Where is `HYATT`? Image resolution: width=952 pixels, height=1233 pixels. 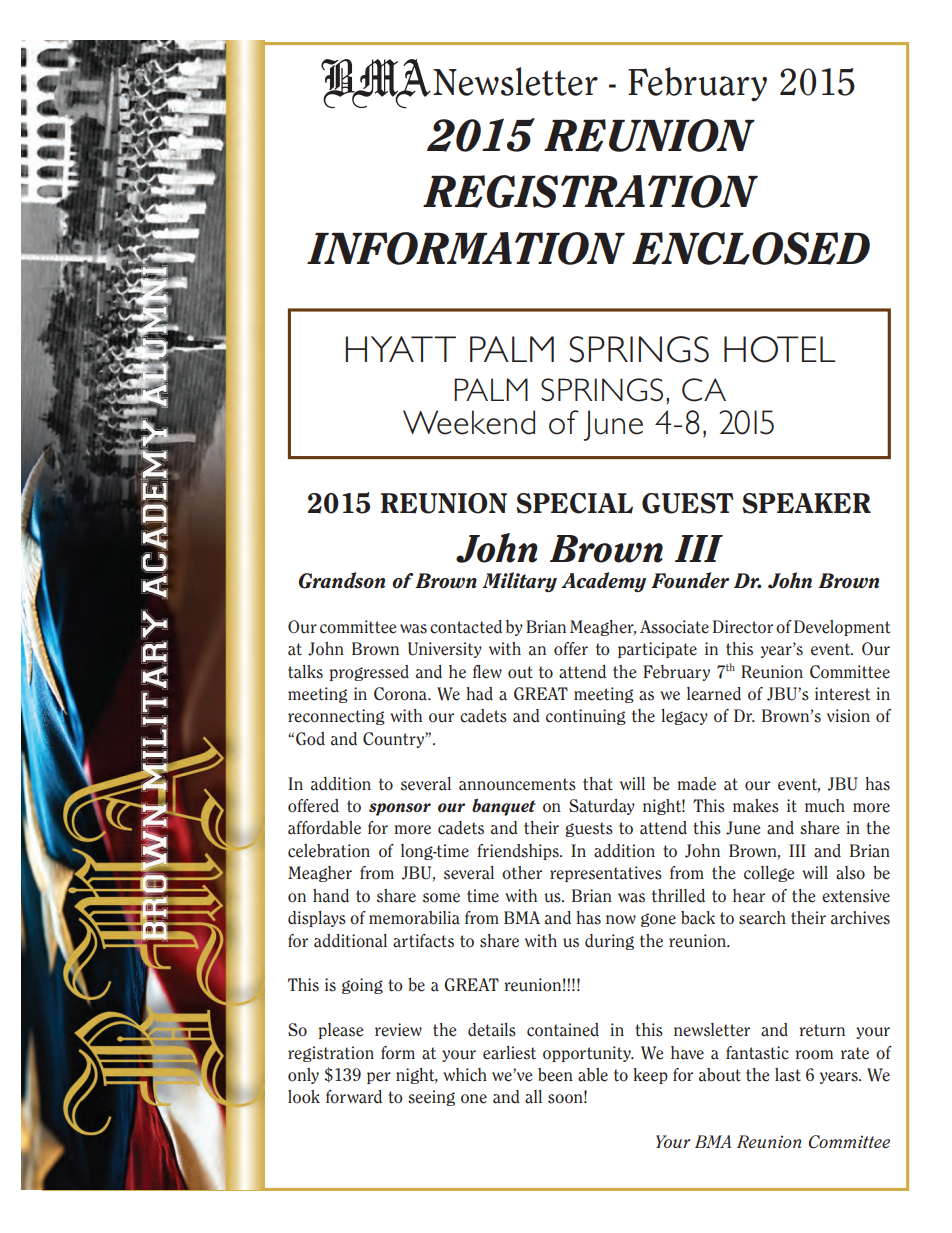
HYATT is located at coordinates (400, 349).
